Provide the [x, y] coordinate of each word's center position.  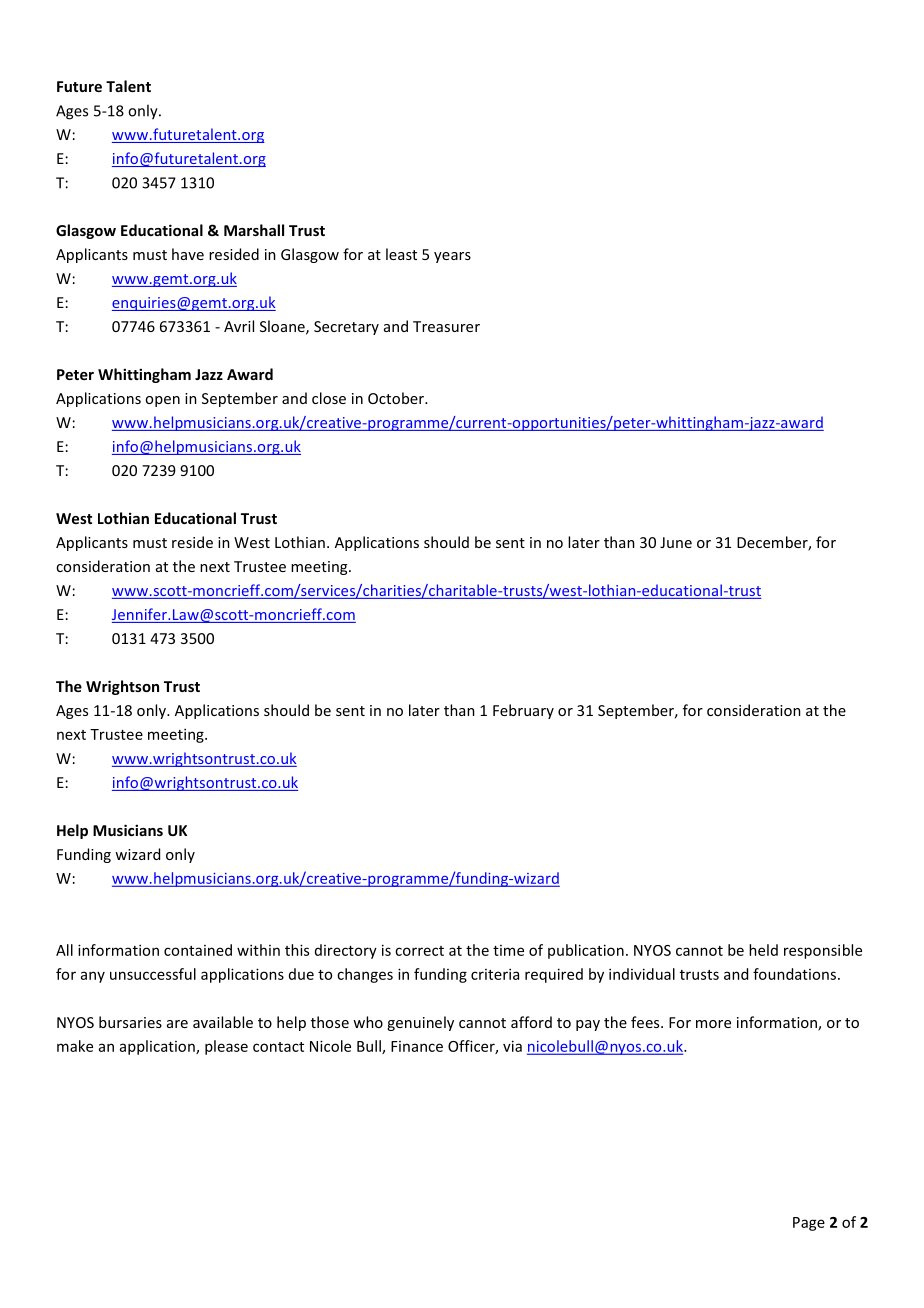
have [188, 254]
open [162, 401]
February [523, 711]
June [676, 542]
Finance [417, 1046]
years [452, 257]
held [763, 950]
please [226, 1047]
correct [419, 951]
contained [198, 950]
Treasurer [446, 326]
